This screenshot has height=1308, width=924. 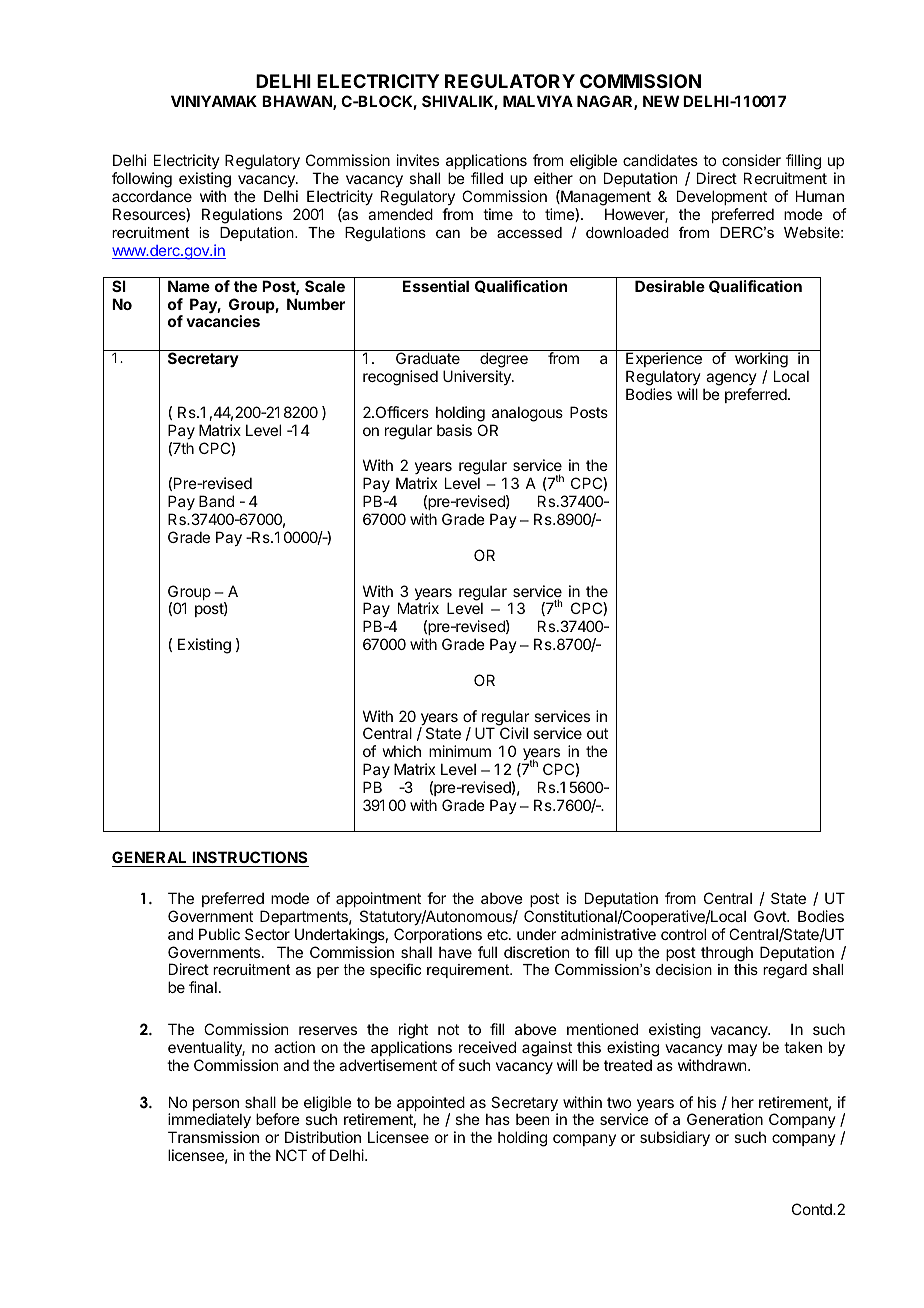 What do you see at coordinates (216, 501) in the screenshot?
I see `Band` at bounding box center [216, 501].
